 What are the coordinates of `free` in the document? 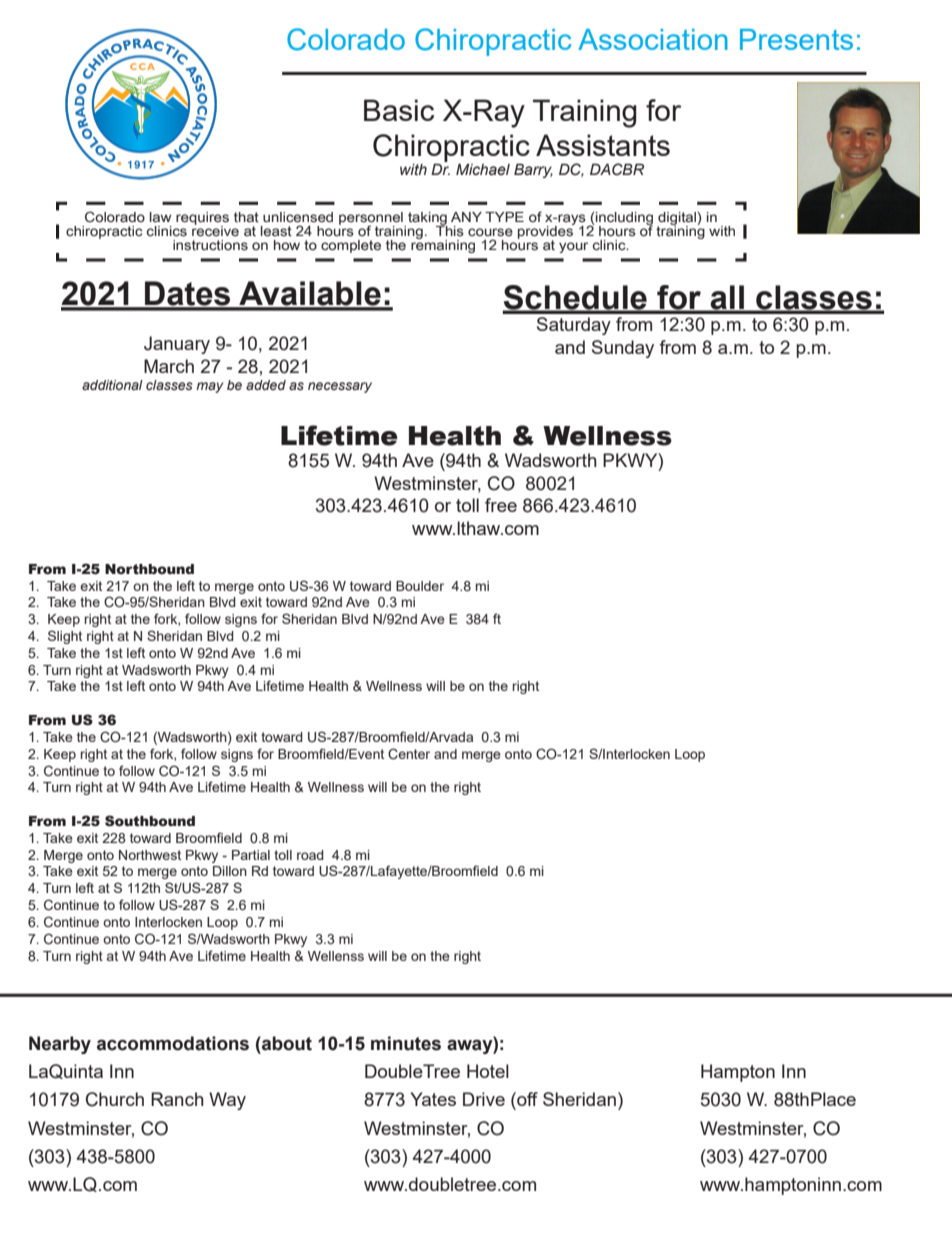 It's located at (501, 505).
